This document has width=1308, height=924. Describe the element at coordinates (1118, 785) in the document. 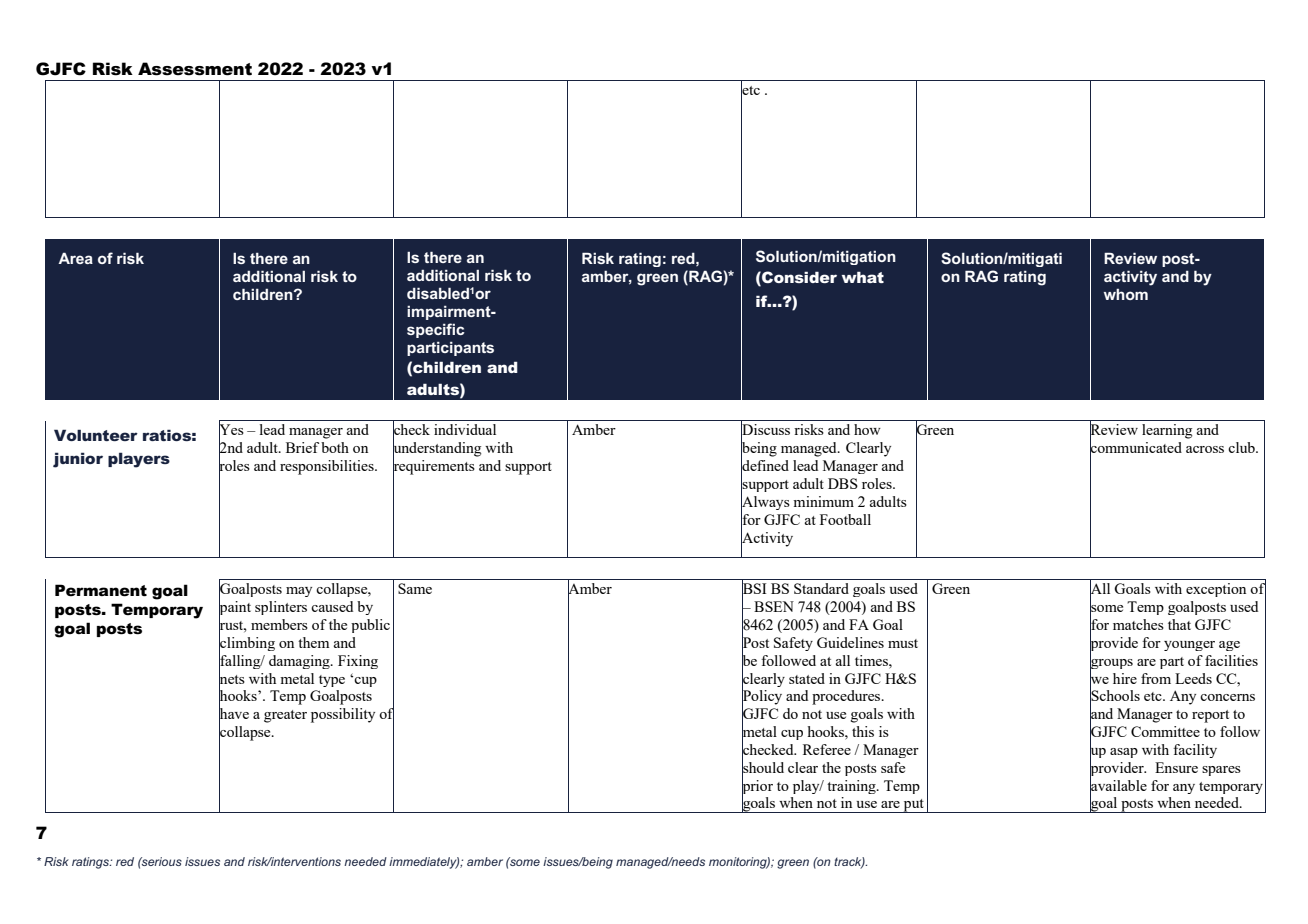

I see `available` at that location.
